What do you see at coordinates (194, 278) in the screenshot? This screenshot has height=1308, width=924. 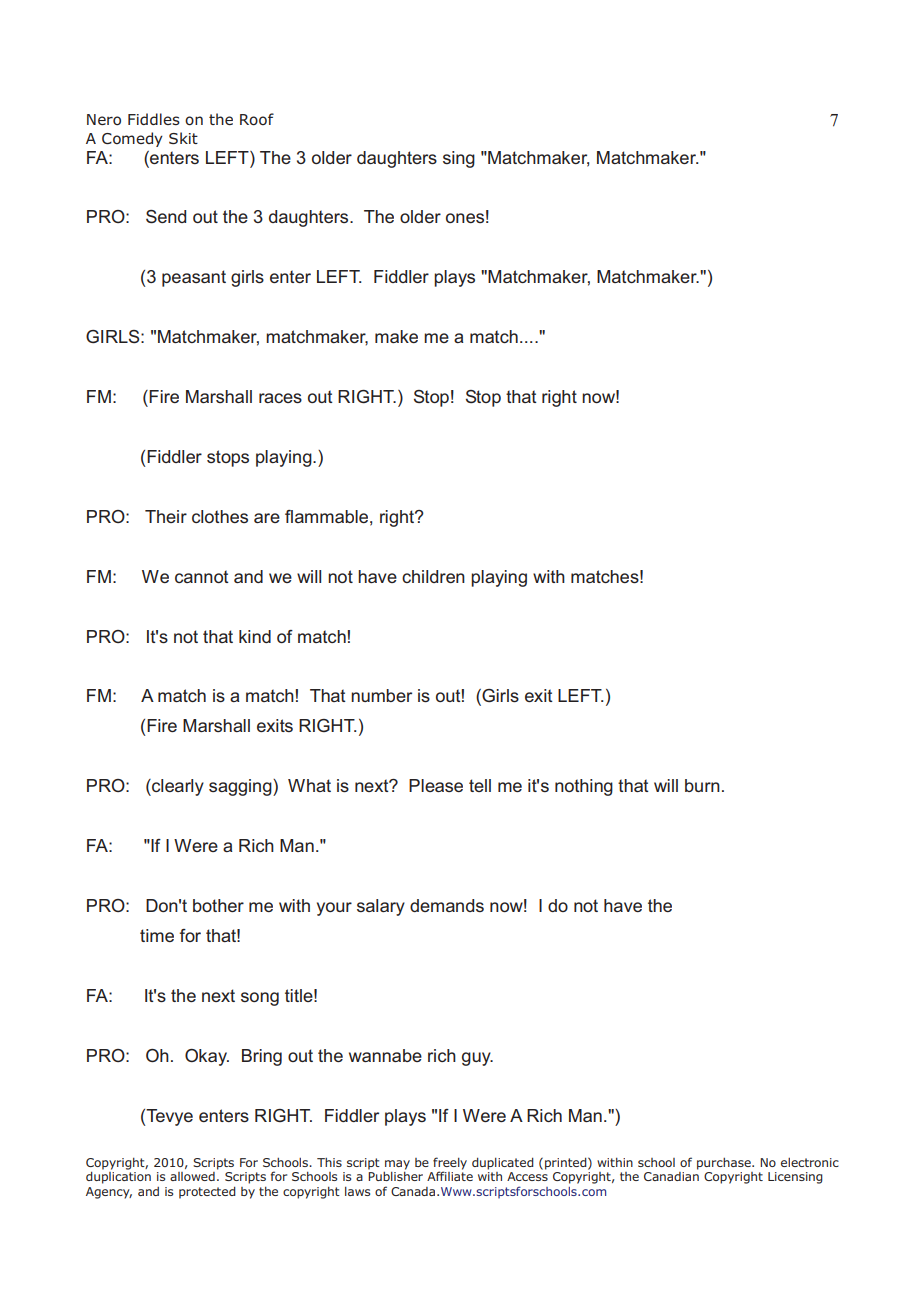 I see `peasant` at bounding box center [194, 278].
